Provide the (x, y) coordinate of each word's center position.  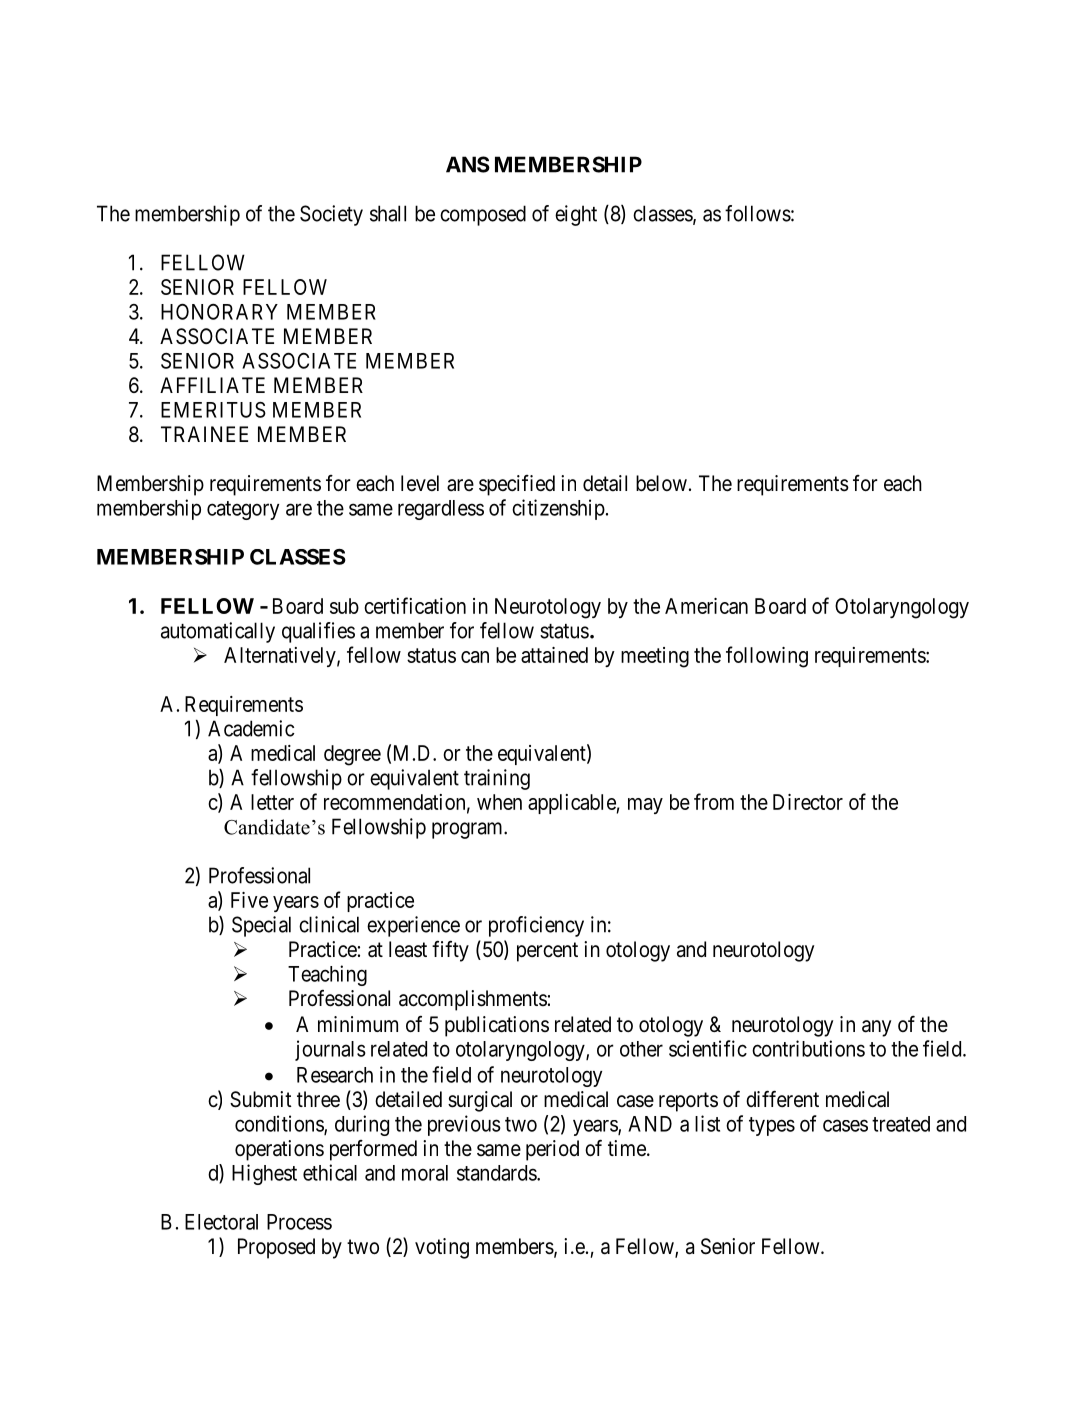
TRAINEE (204, 434)
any (876, 1028)
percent (547, 952)
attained (554, 655)
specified (517, 485)
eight (576, 215)
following (767, 657)
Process (299, 1222)
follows (758, 213)
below (661, 483)
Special (261, 926)
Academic (251, 728)
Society (331, 215)
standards (497, 1173)
